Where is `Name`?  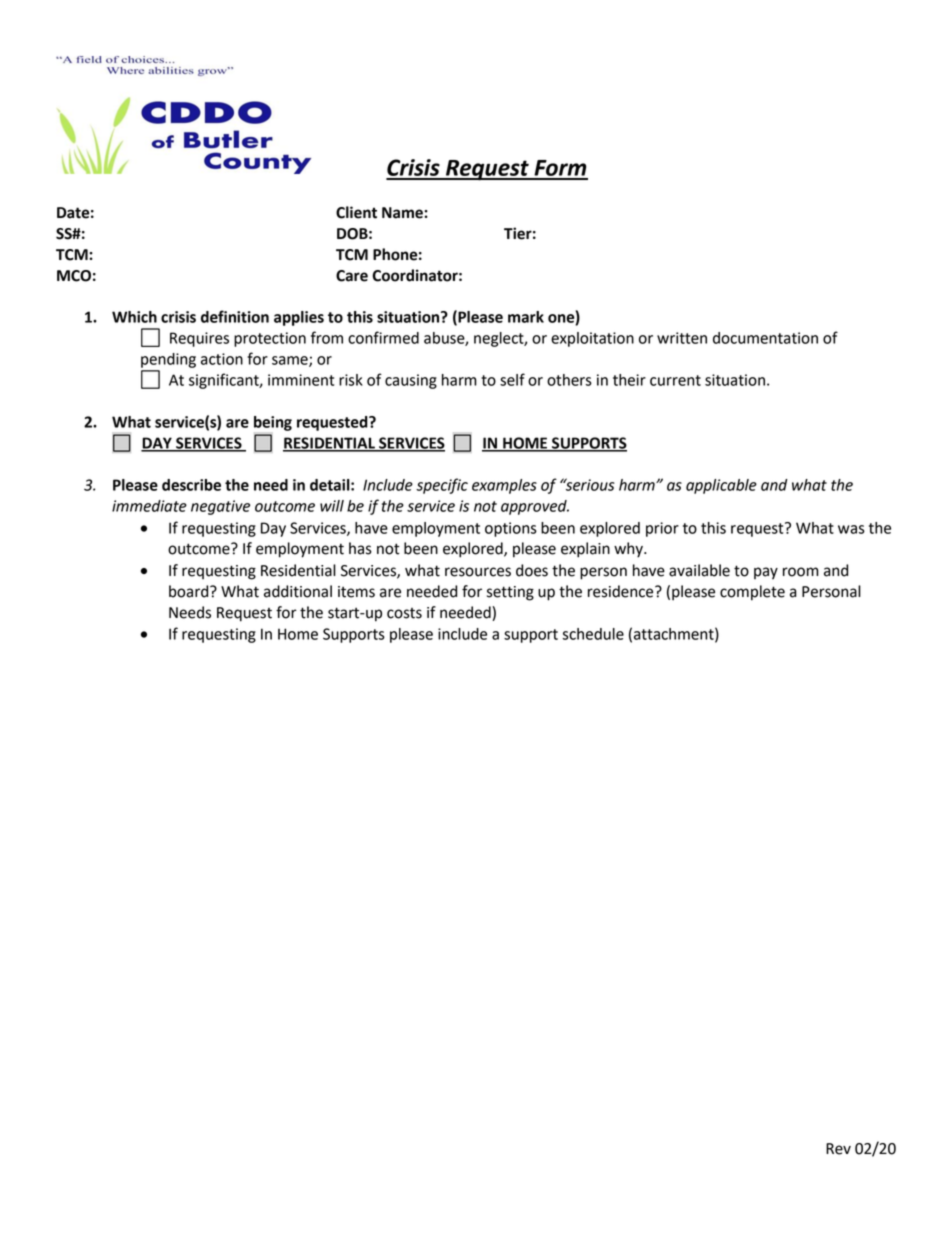
Name is located at coordinates (403, 213).
